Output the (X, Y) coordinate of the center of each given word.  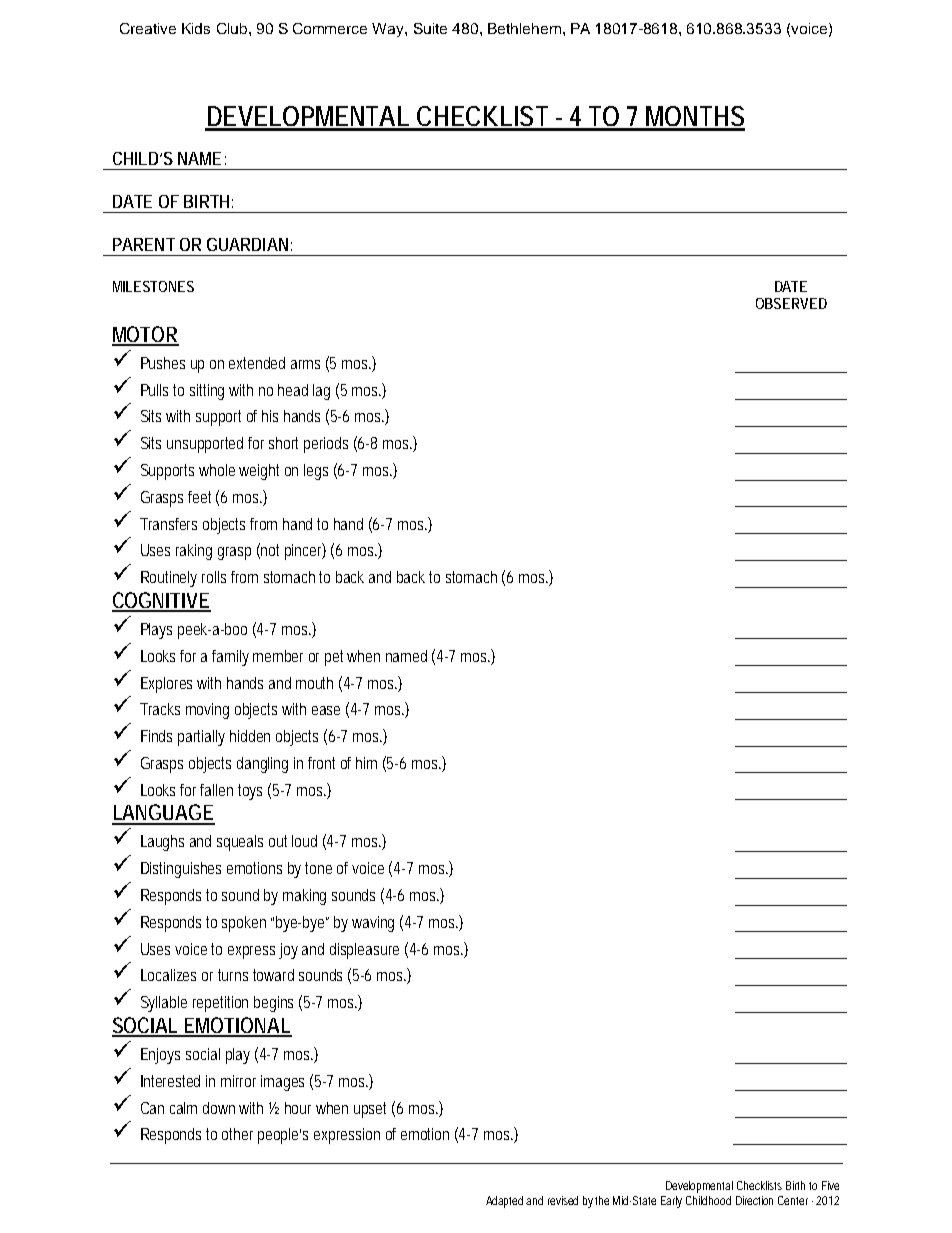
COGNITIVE (161, 601)
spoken (244, 924)
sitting (210, 392)
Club (233, 28)
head (293, 390)
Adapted (506, 1202)
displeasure (364, 951)
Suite (430, 28)
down (221, 1108)
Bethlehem (524, 28)
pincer (305, 551)
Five (830, 1185)
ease (326, 710)
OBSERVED (791, 303)
